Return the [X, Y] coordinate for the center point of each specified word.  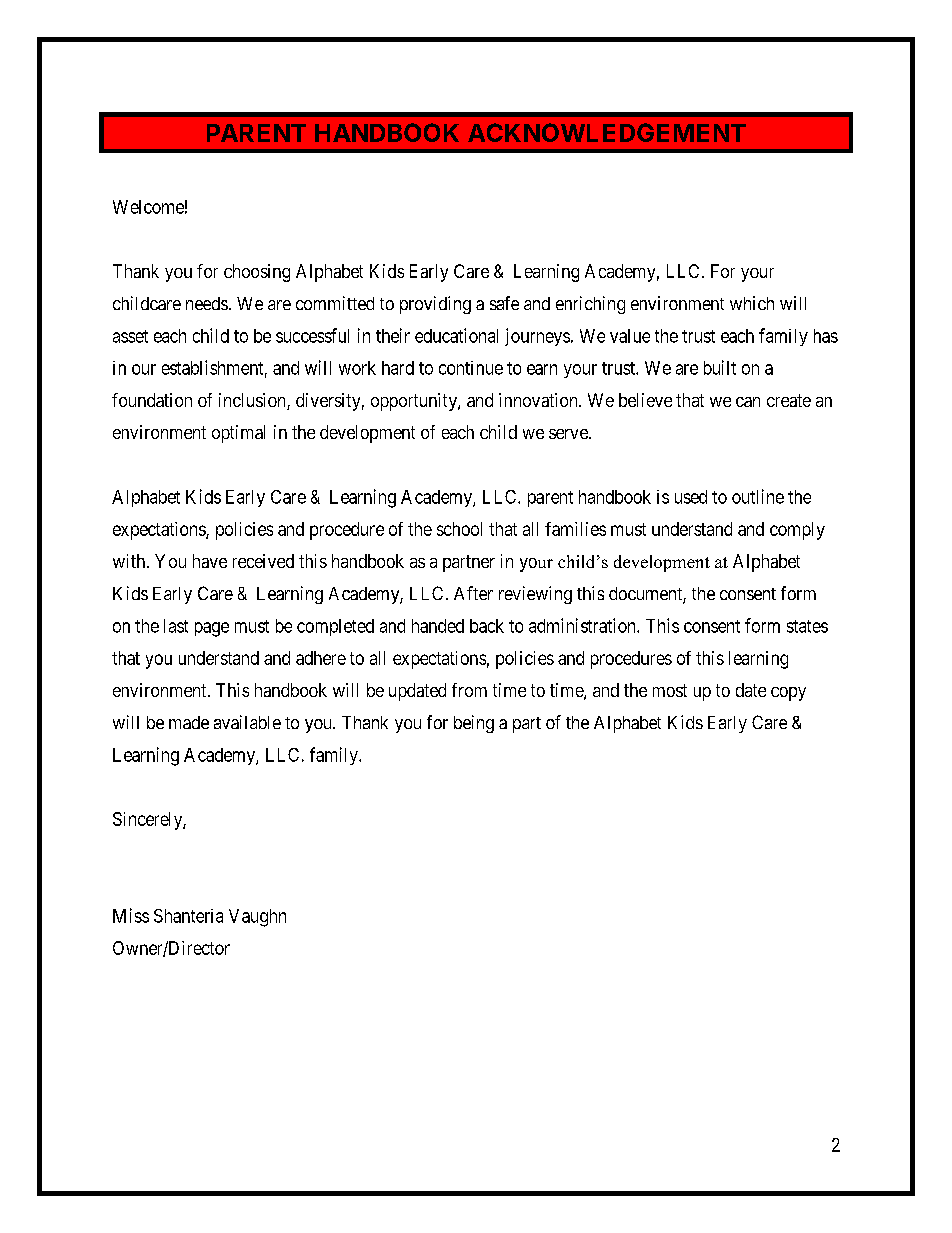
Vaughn [257, 918]
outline [758, 496]
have [210, 561]
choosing [257, 273]
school [459, 529]
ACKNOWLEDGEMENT [607, 132]
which [752, 303]
